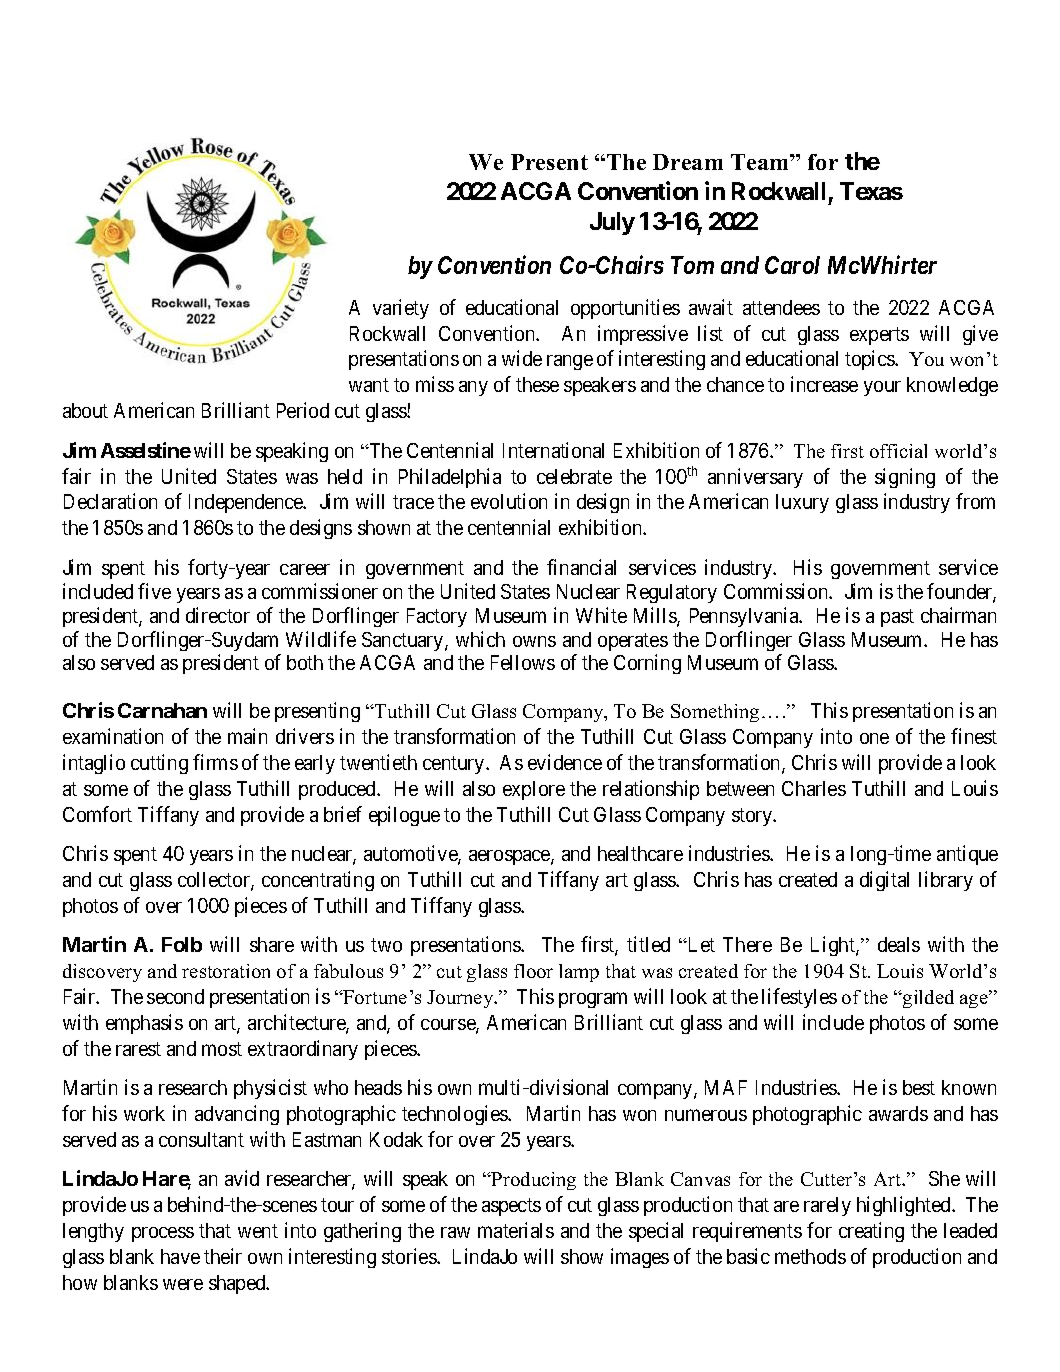 The width and height of the page is (1060, 1372). Describe the element at coordinates (974, 736) in the page. I see `finest` at that location.
